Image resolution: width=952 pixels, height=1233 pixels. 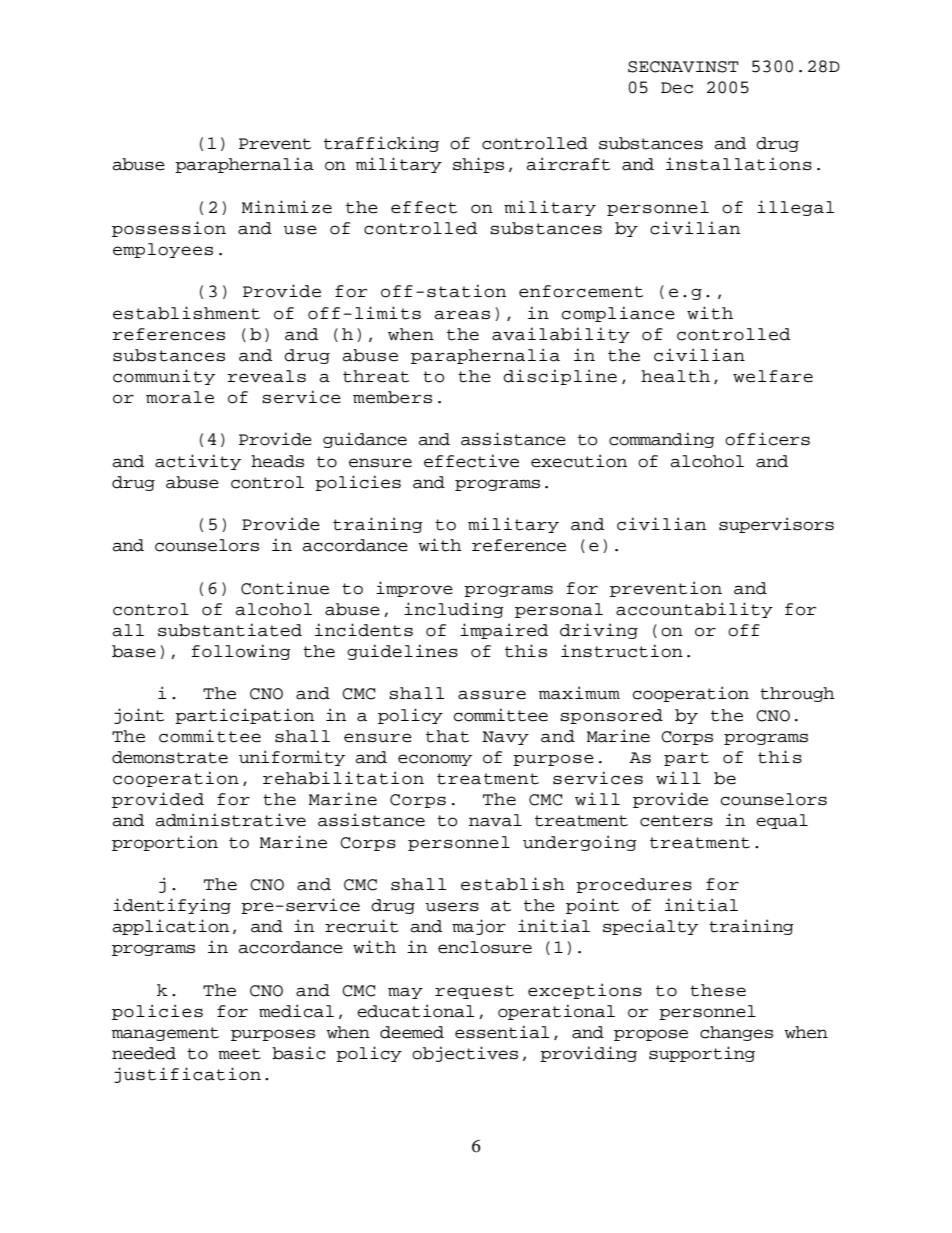 What do you see at coordinates (677, 88) in the screenshot?
I see `Dec` at bounding box center [677, 88].
